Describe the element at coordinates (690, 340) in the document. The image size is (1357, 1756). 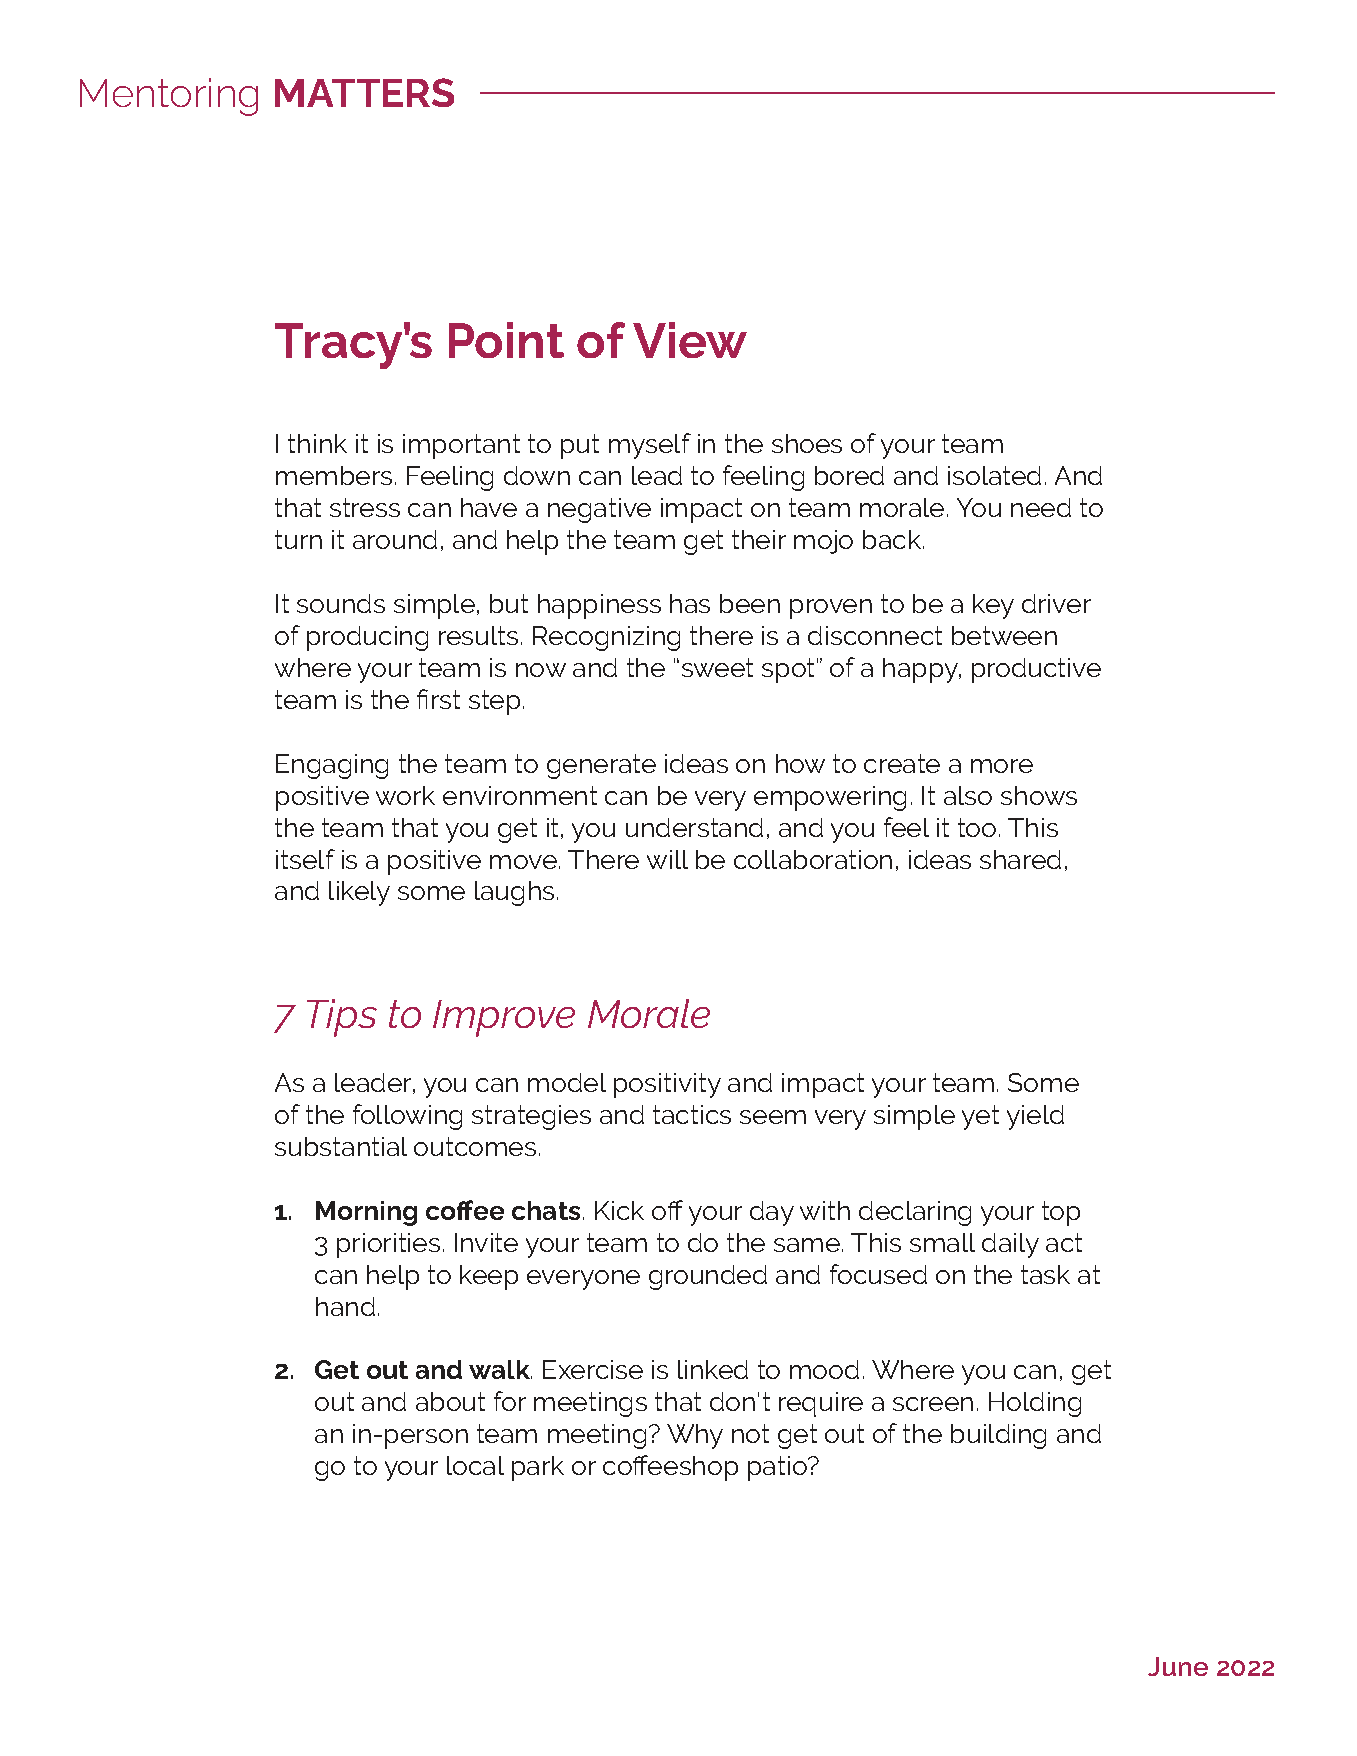
I see `View` at that location.
